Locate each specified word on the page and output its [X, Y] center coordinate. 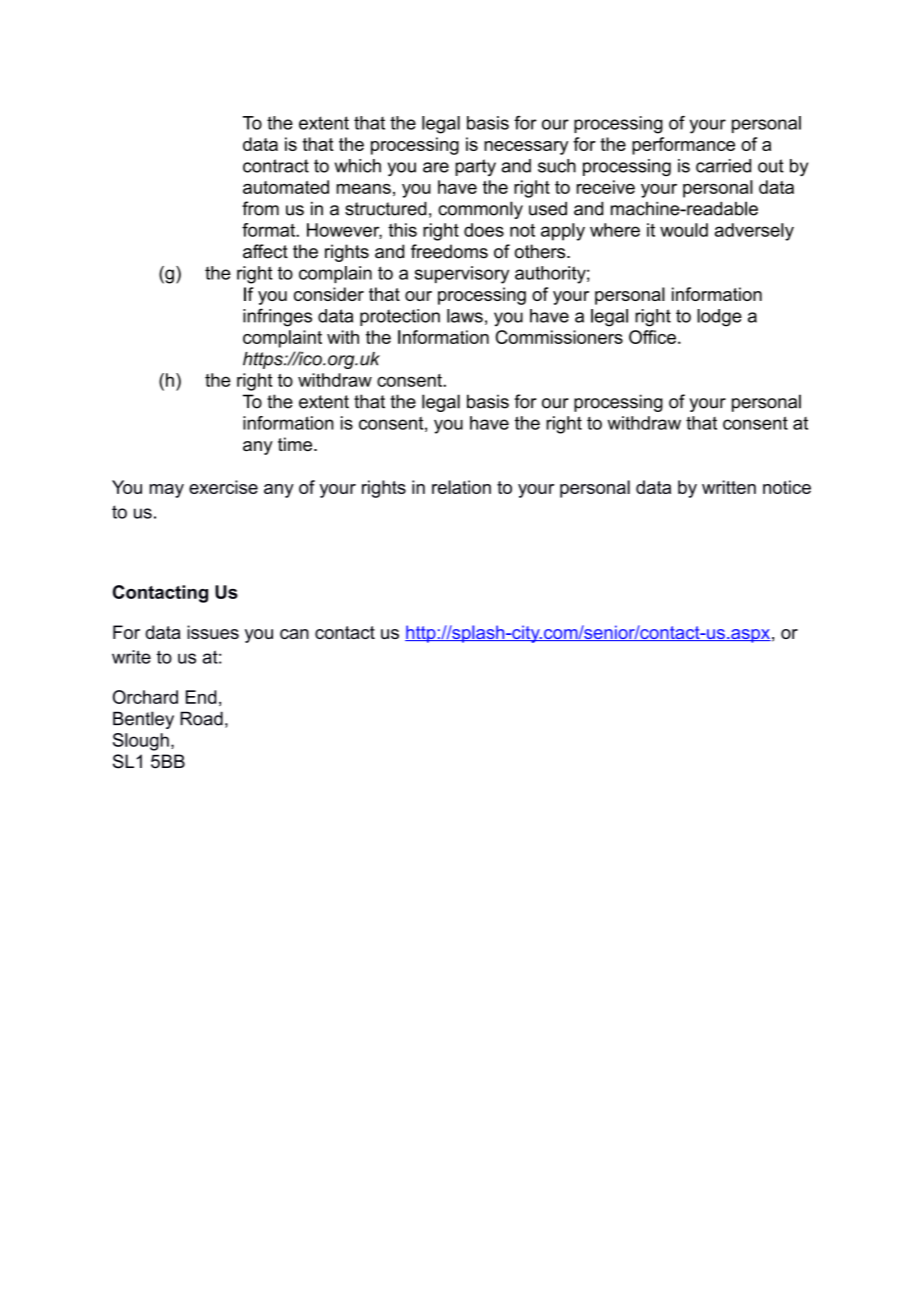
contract [276, 166]
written [729, 487]
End [201, 697]
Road [201, 718]
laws [465, 316]
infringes [277, 317]
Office [652, 337]
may [167, 491]
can [294, 634]
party [475, 167]
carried [723, 166]
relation [461, 487]
